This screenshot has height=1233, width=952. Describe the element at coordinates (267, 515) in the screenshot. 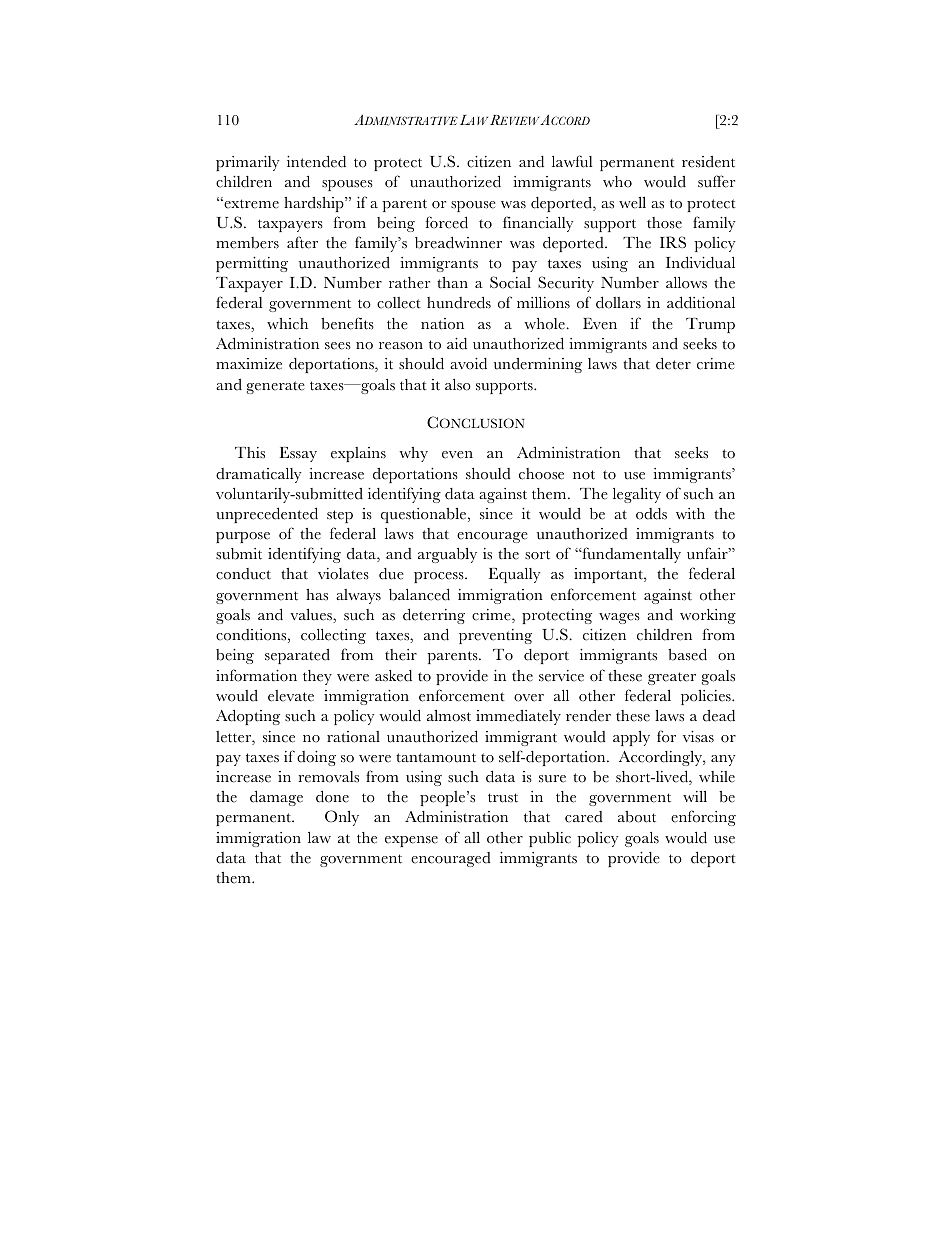

I see `unprecedented` at that location.
